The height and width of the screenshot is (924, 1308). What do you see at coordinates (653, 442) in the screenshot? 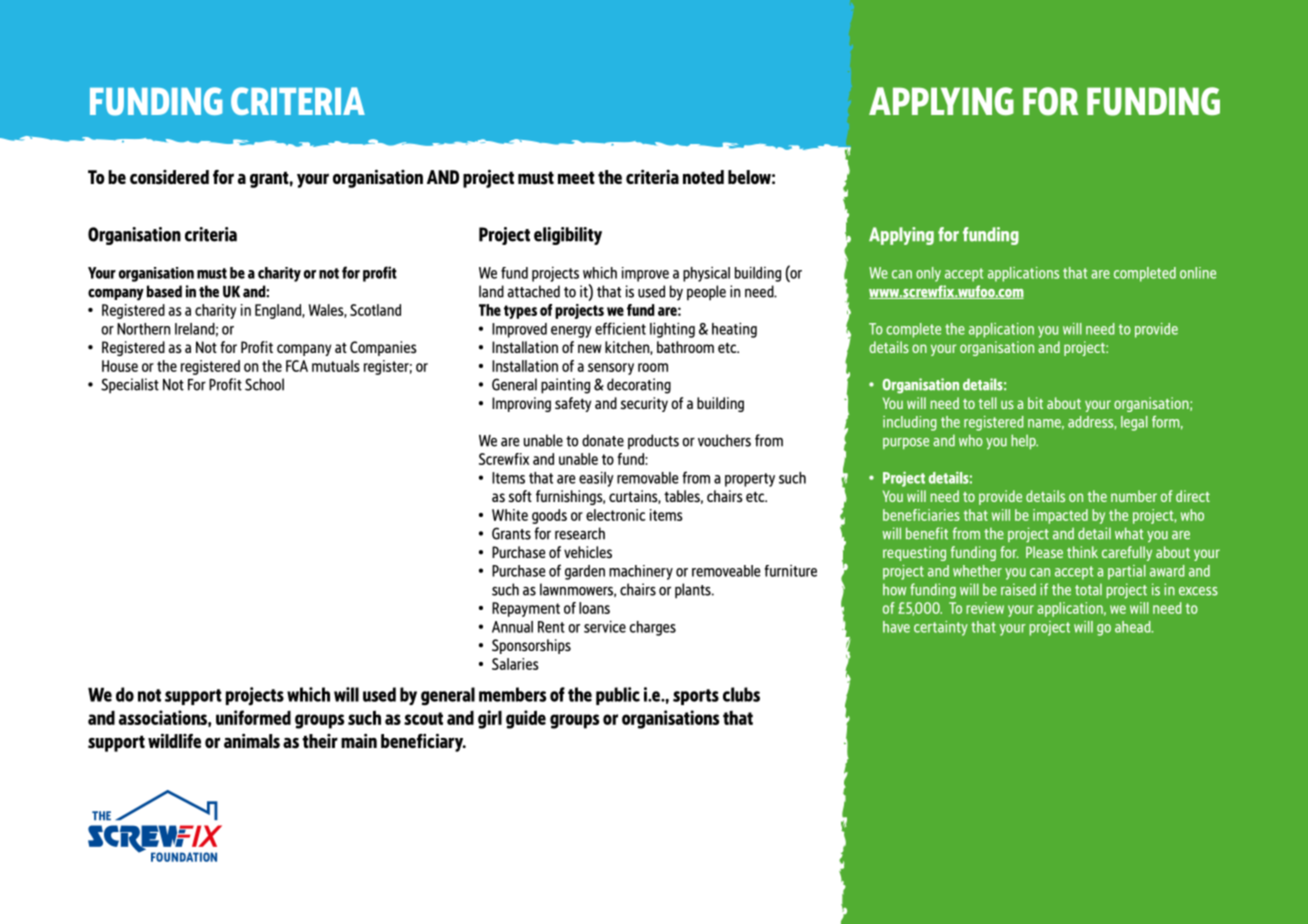
I see `products` at bounding box center [653, 442].
